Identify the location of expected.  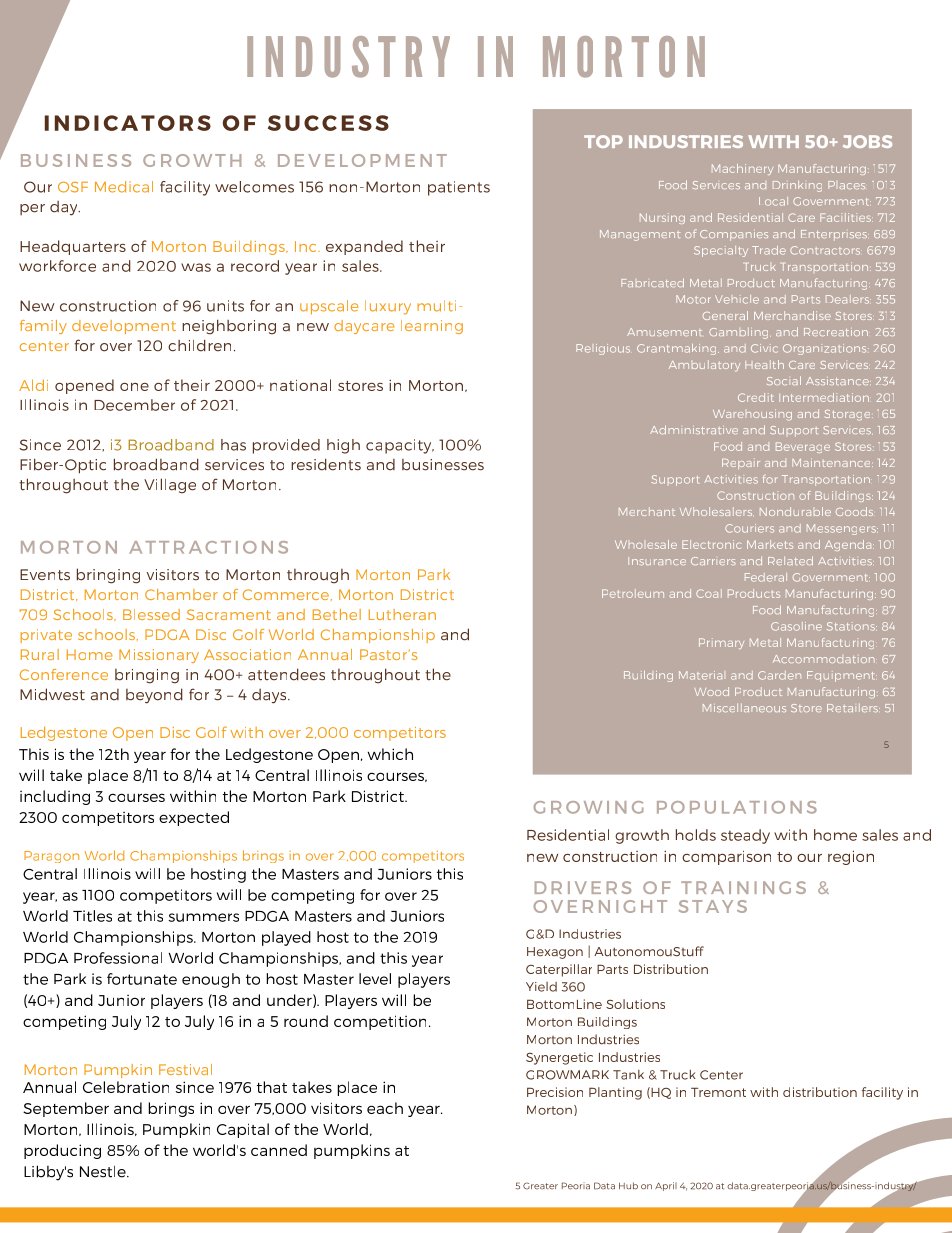
(194, 818).
